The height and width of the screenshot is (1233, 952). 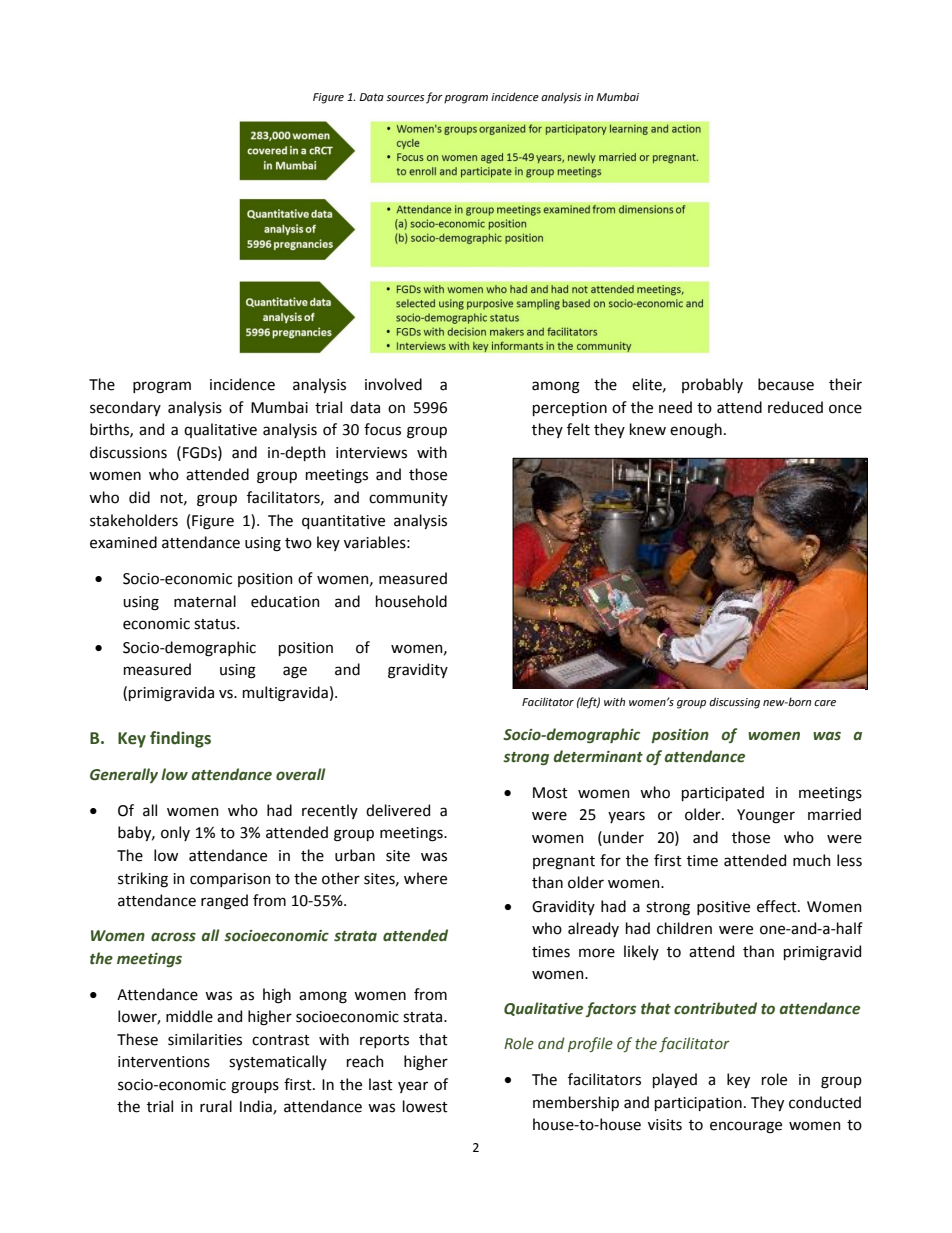 I want to click on because, so click(x=786, y=384).
